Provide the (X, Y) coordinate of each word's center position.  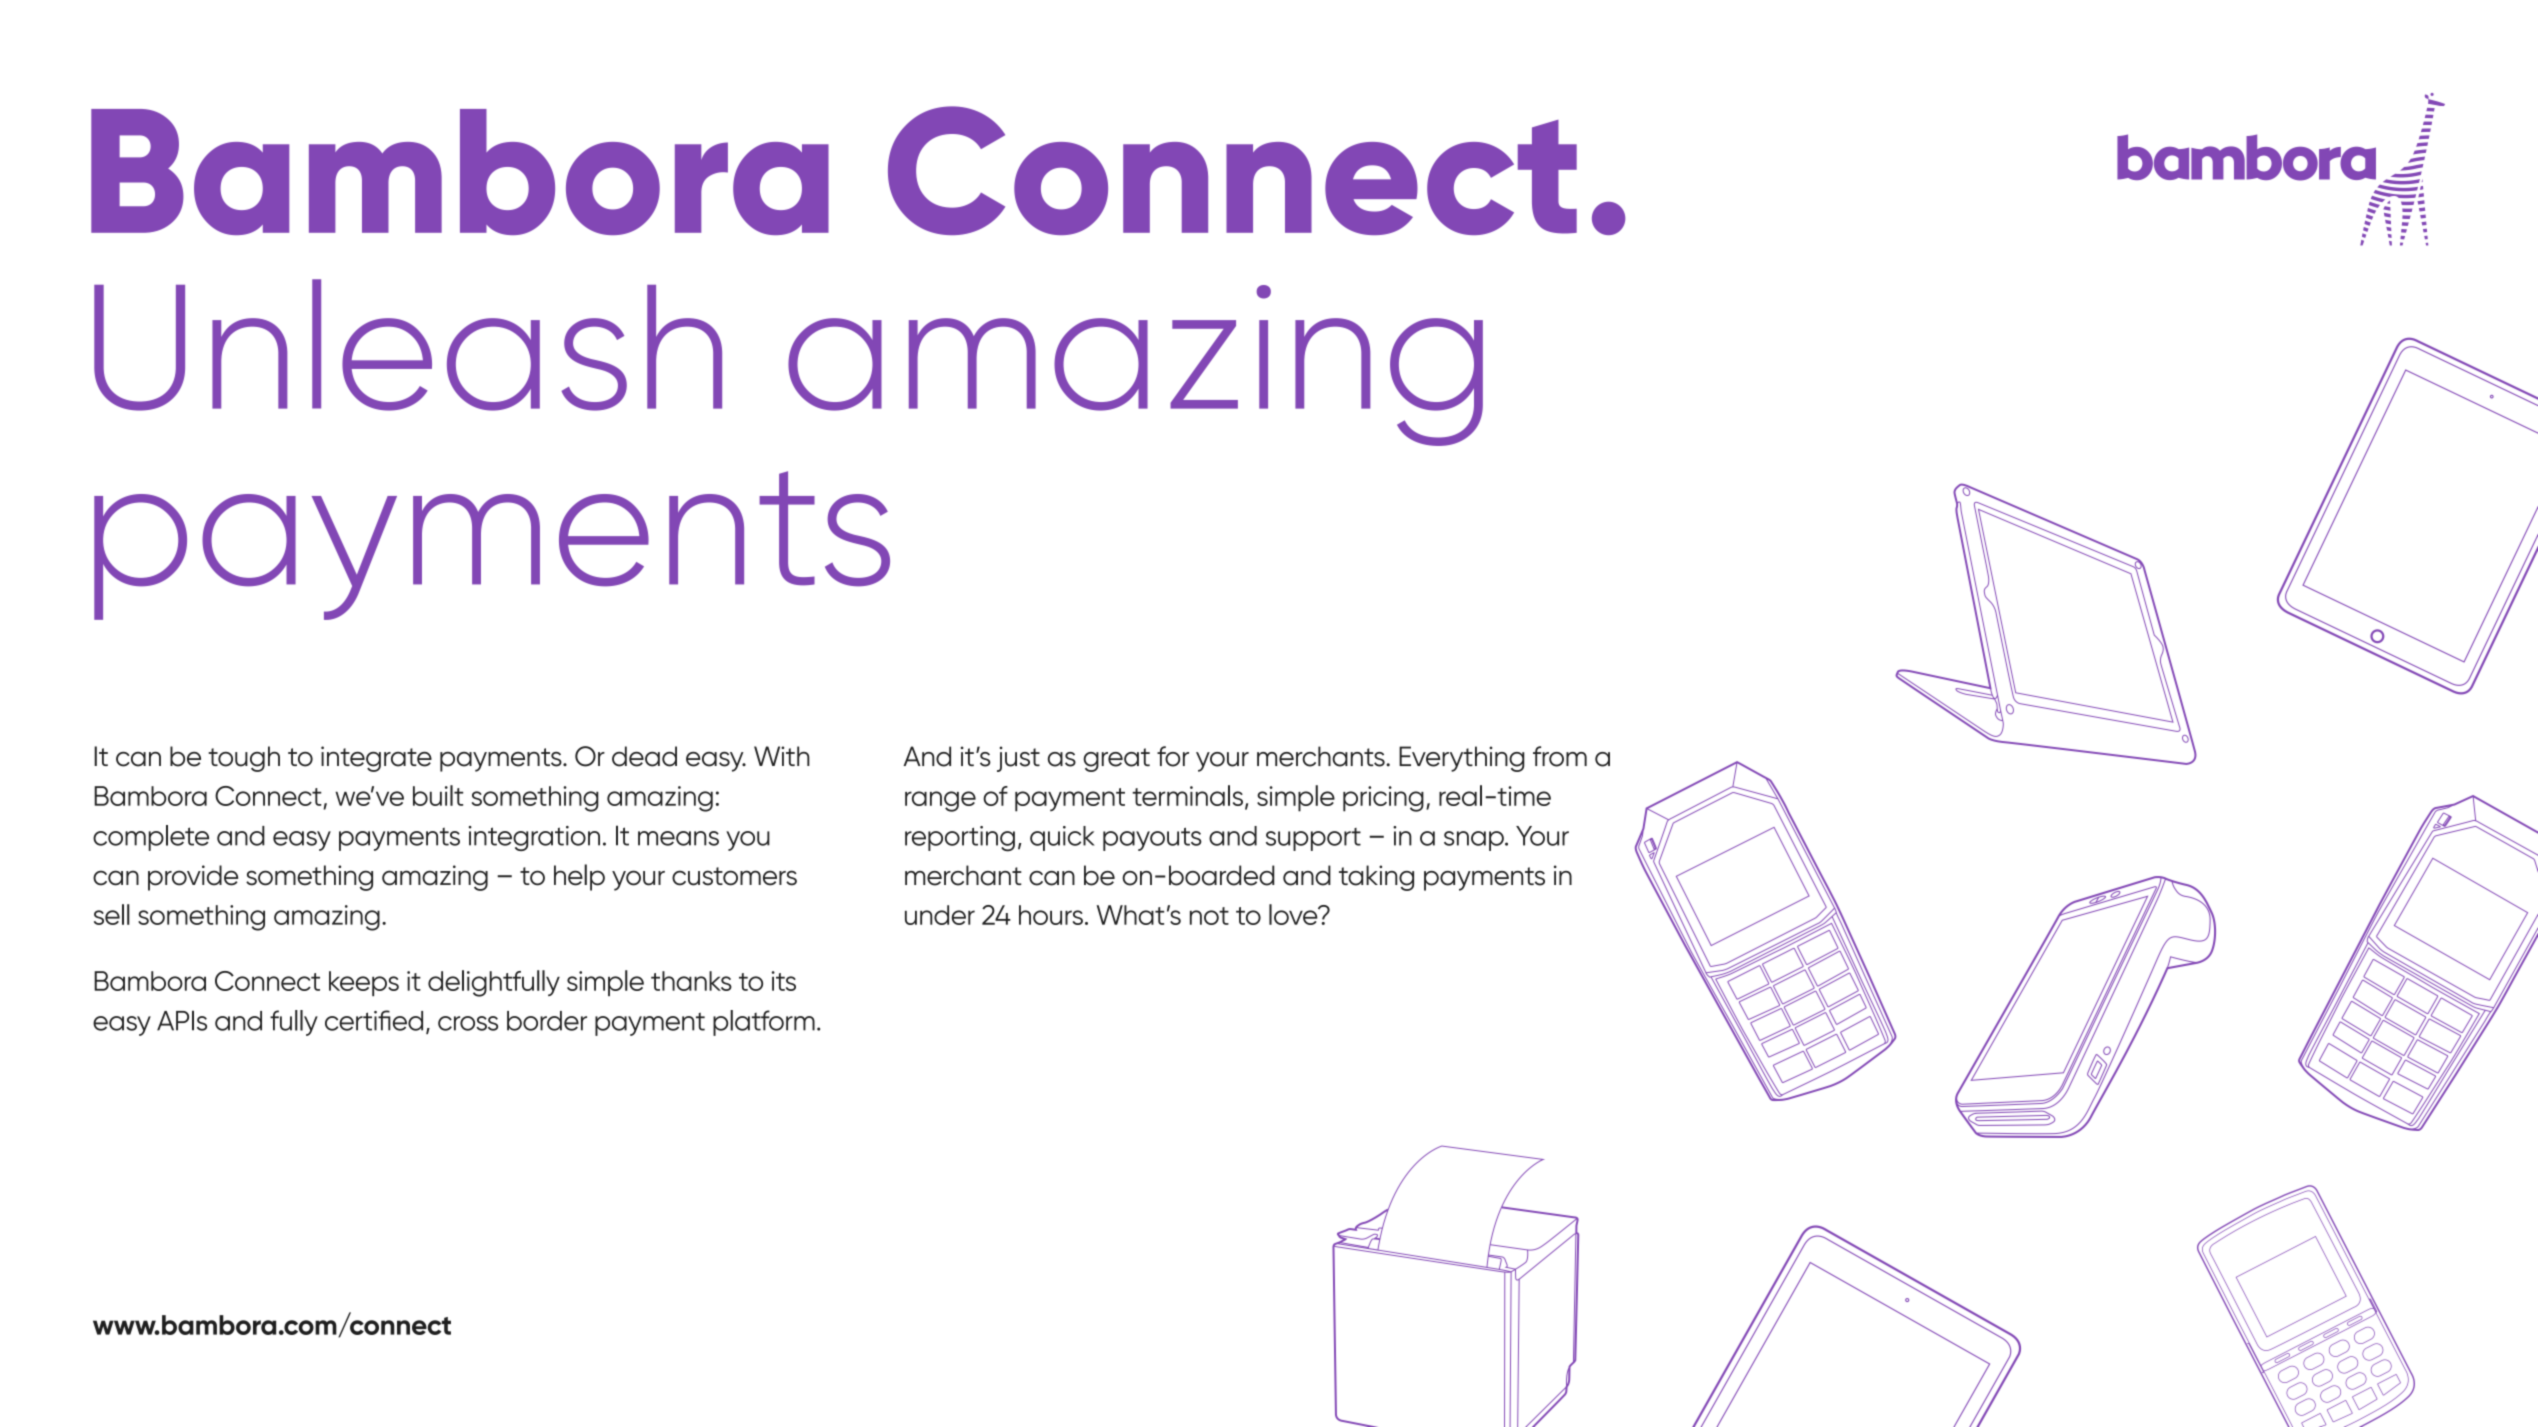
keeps (364, 983)
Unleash (408, 345)
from (1560, 756)
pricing (1383, 799)
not (1209, 916)
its (784, 981)
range (940, 801)
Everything (1462, 759)
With (782, 756)
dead (644, 756)
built (438, 795)
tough (244, 759)
